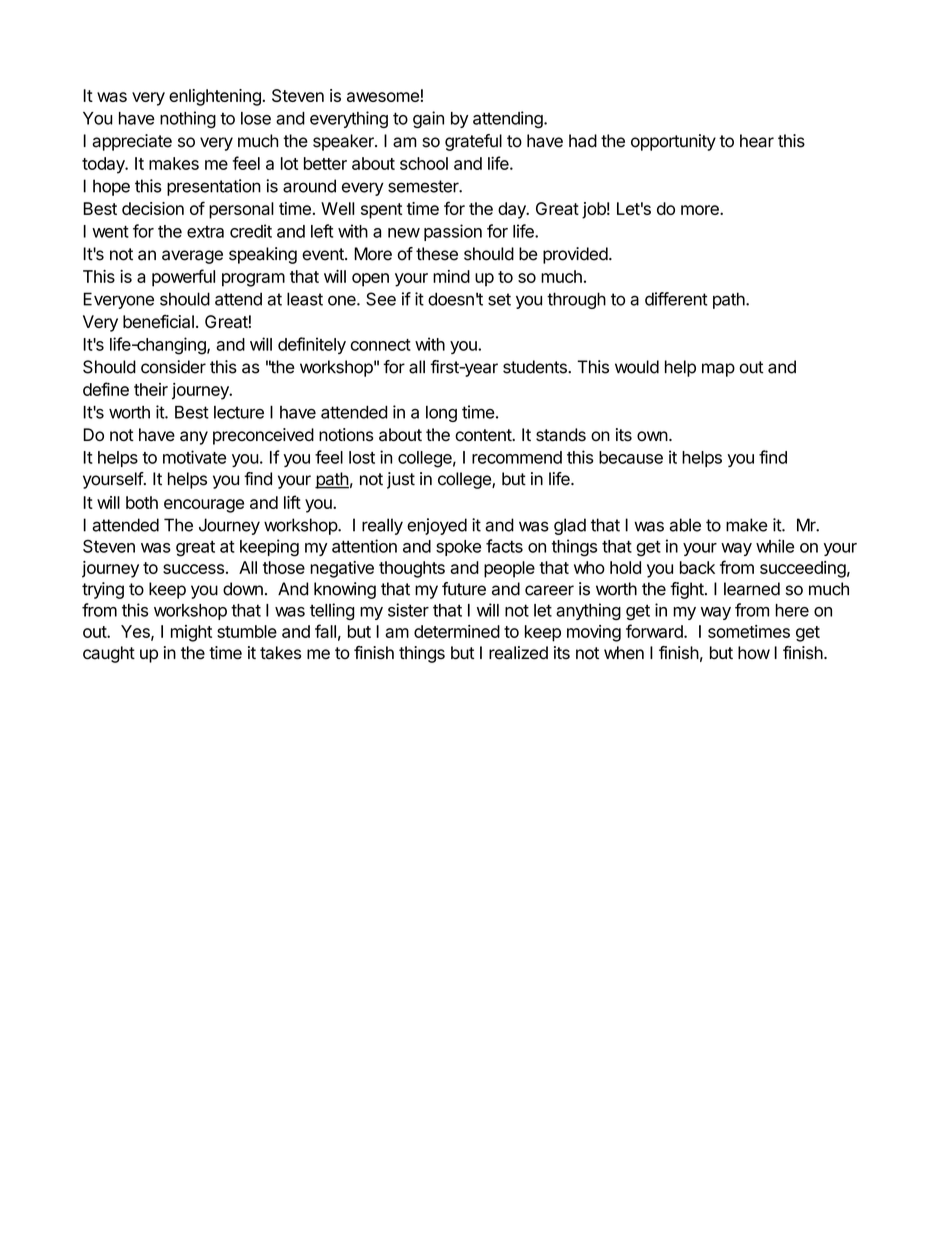  Describe the element at coordinates (194, 457) in the image. I see `motivate` at that location.
